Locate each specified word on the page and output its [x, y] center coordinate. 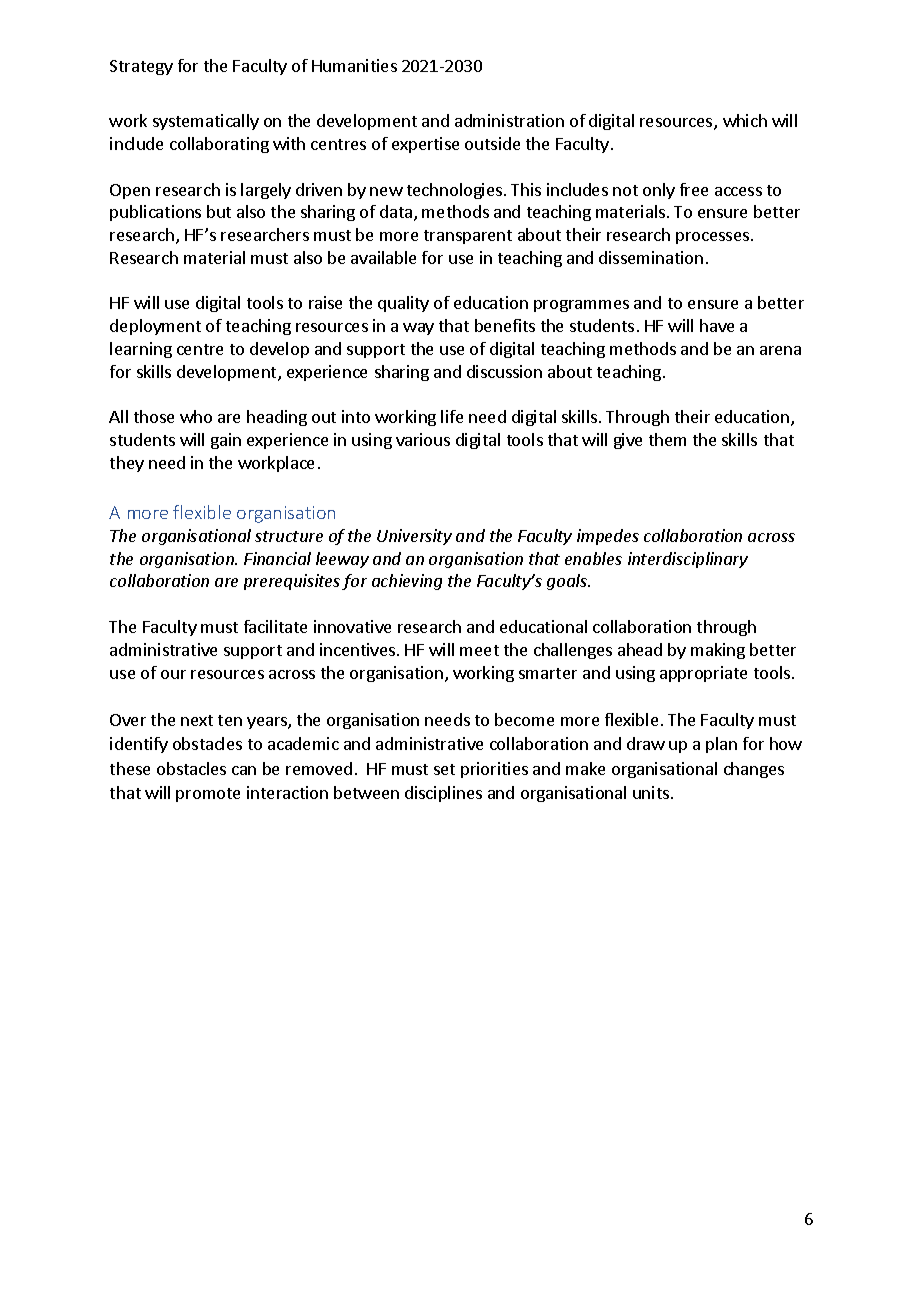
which [745, 120]
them [667, 439]
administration [509, 120]
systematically [206, 122]
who [196, 416]
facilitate [275, 626]
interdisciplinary [688, 560]
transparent [468, 237]
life [452, 416]
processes [712, 238]
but [219, 211]
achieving [407, 582]
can [244, 770]
